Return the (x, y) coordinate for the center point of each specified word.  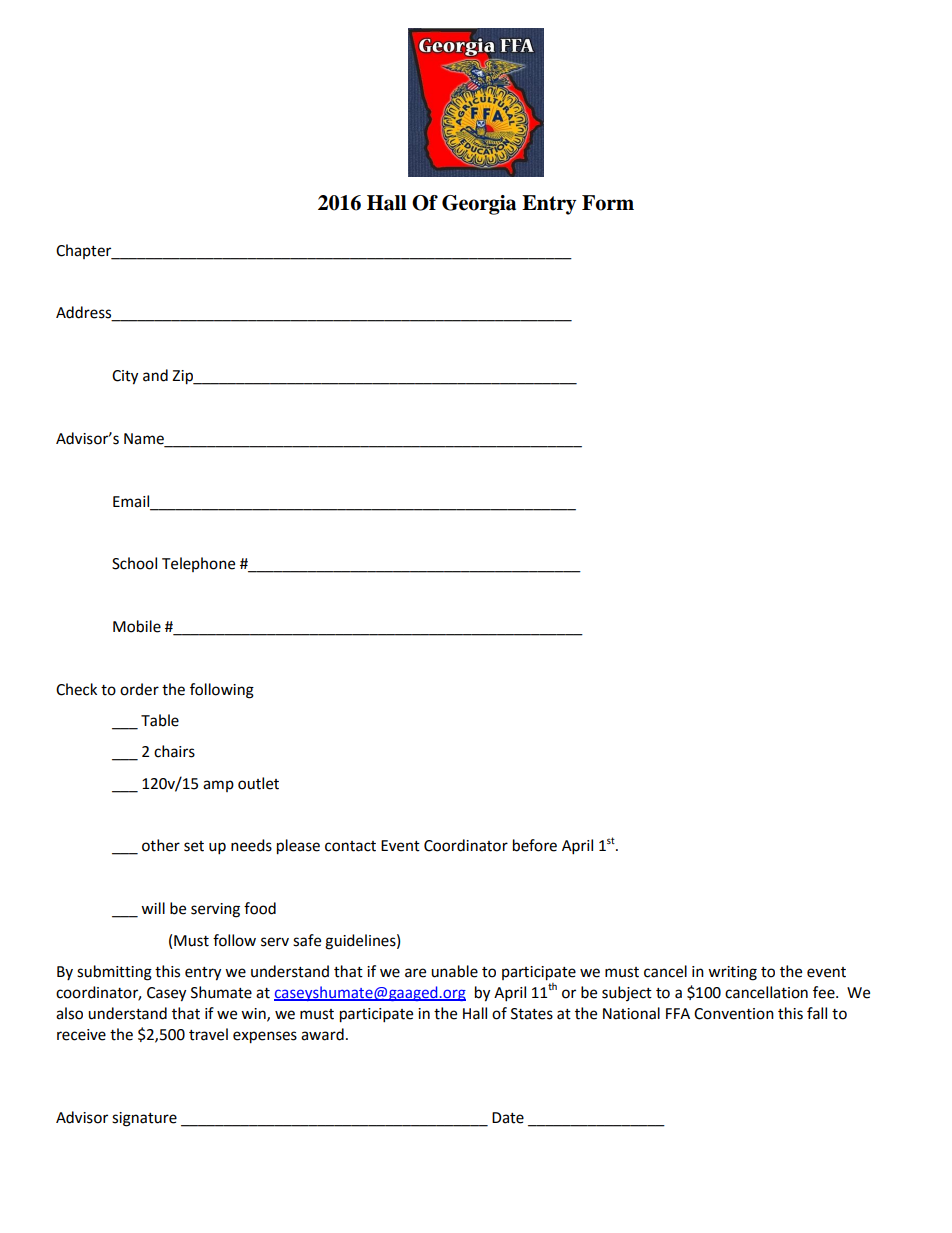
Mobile (137, 626)
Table (160, 720)
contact (350, 846)
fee (825, 992)
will (153, 908)
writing (732, 973)
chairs (174, 751)
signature (144, 1119)
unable (454, 971)
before (535, 845)
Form (608, 203)
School (134, 563)
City (125, 377)
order (139, 689)
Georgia (479, 205)
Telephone (198, 564)
